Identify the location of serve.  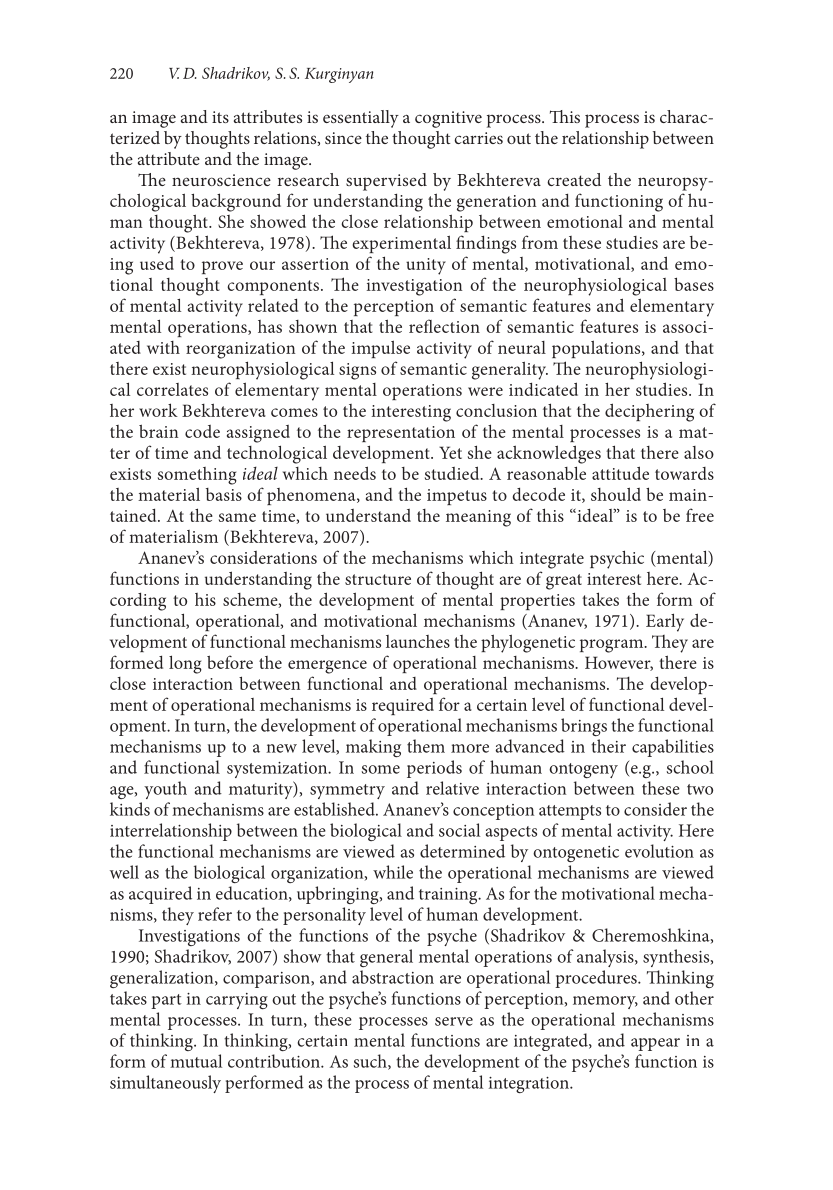
(454, 1021).
